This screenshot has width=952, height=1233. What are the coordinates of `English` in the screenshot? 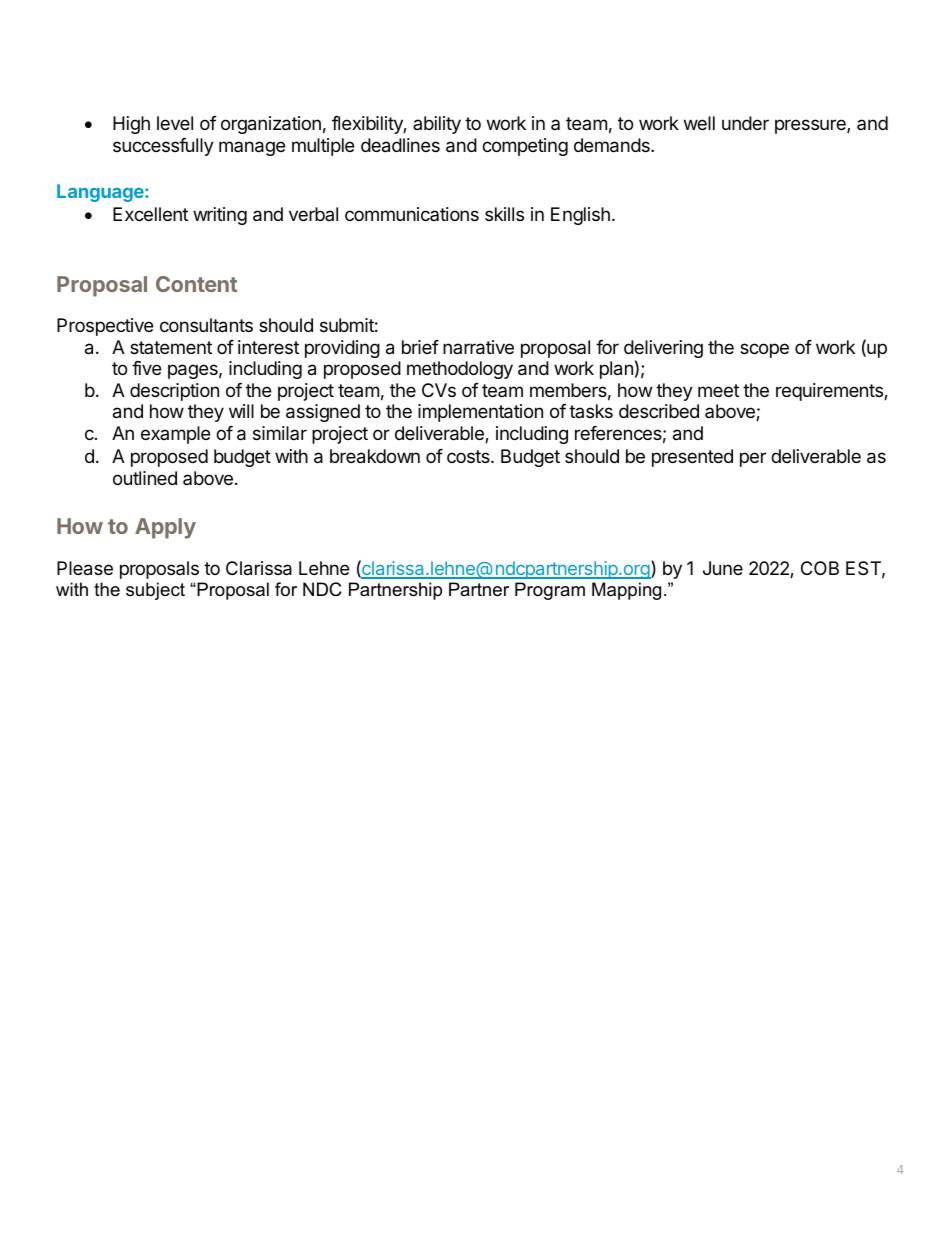 It's located at (580, 216).
